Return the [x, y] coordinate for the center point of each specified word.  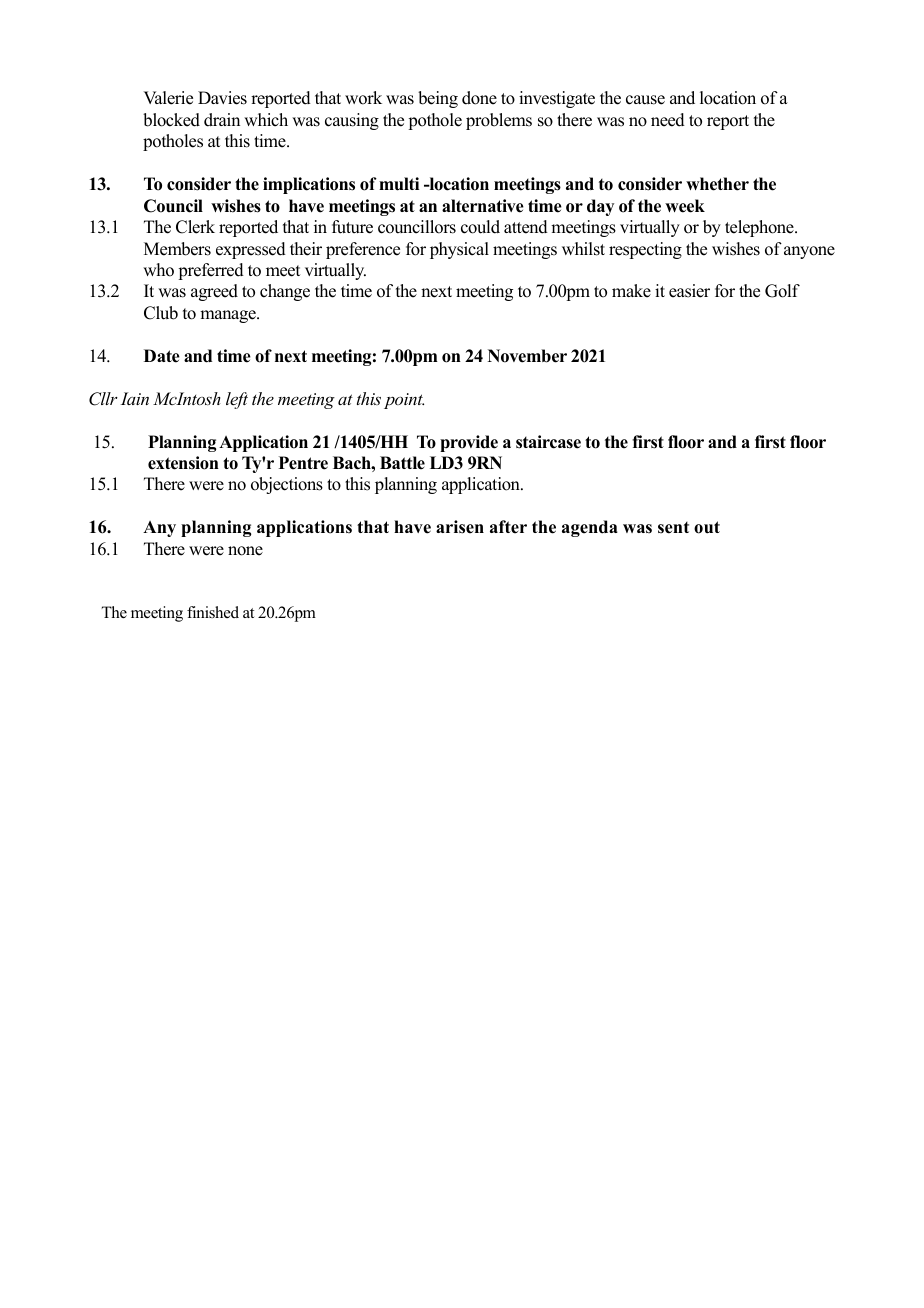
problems [499, 121]
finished [213, 612]
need [668, 120]
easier [689, 291]
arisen [460, 527]
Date [162, 356]
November [527, 356]
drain [222, 120]
